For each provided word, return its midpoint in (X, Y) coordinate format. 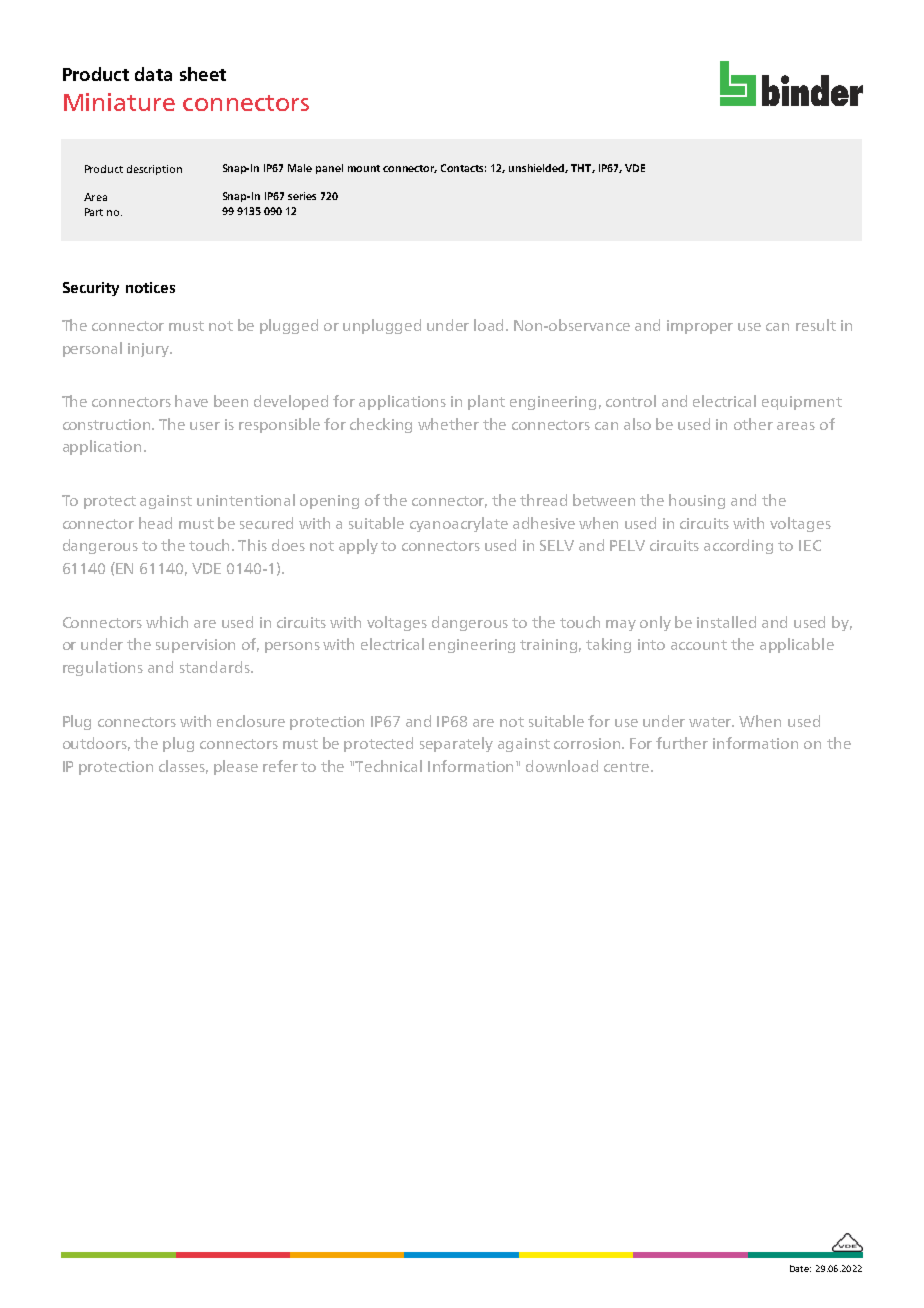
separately (456, 744)
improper (700, 327)
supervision (195, 646)
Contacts (463, 168)
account (699, 645)
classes (183, 767)
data (153, 74)
